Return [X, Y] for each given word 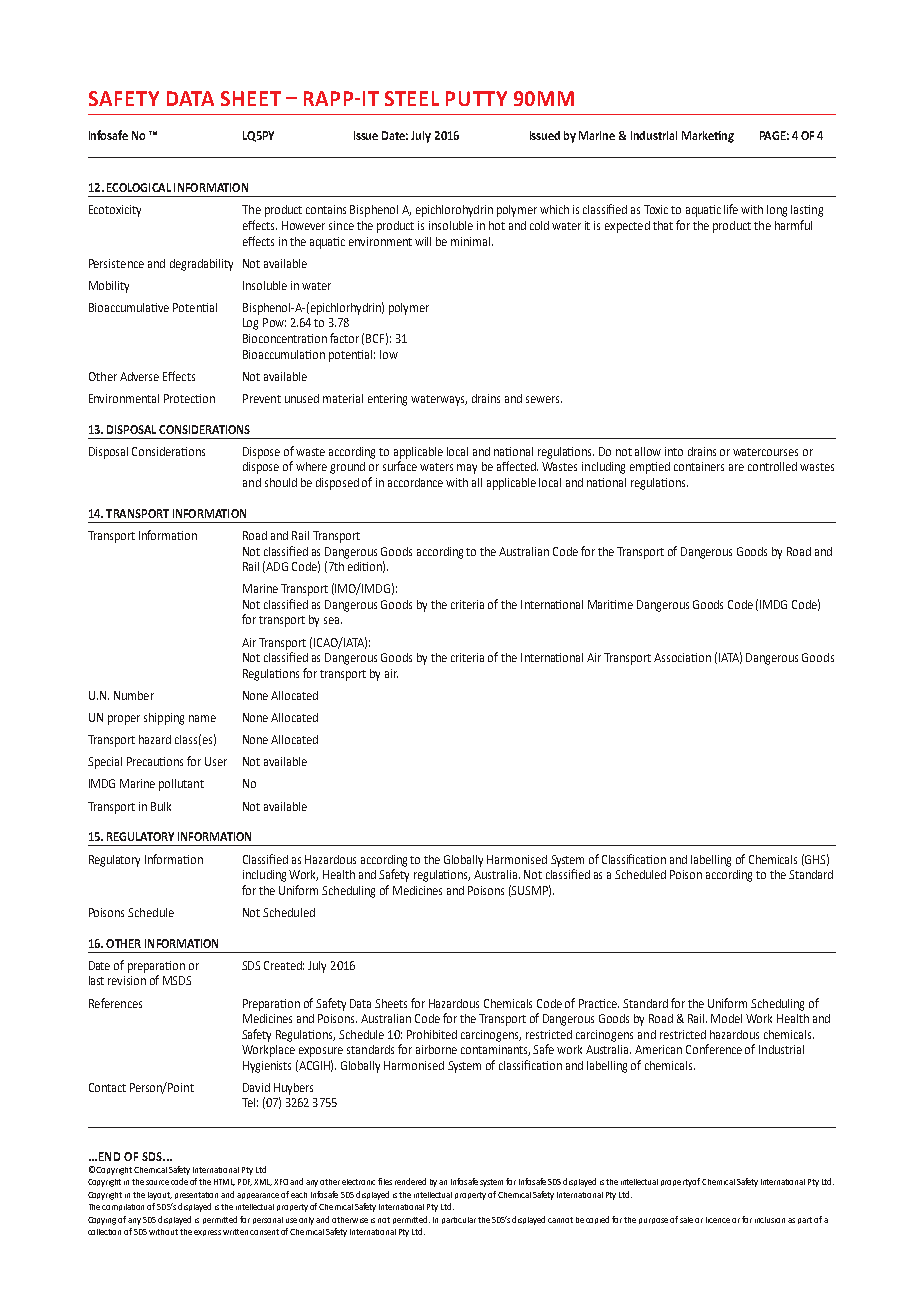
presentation [196, 1195]
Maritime [610, 604]
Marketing [708, 137]
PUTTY [476, 98]
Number [134, 695]
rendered [410, 1181]
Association [682, 657]
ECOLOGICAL [139, 187]
